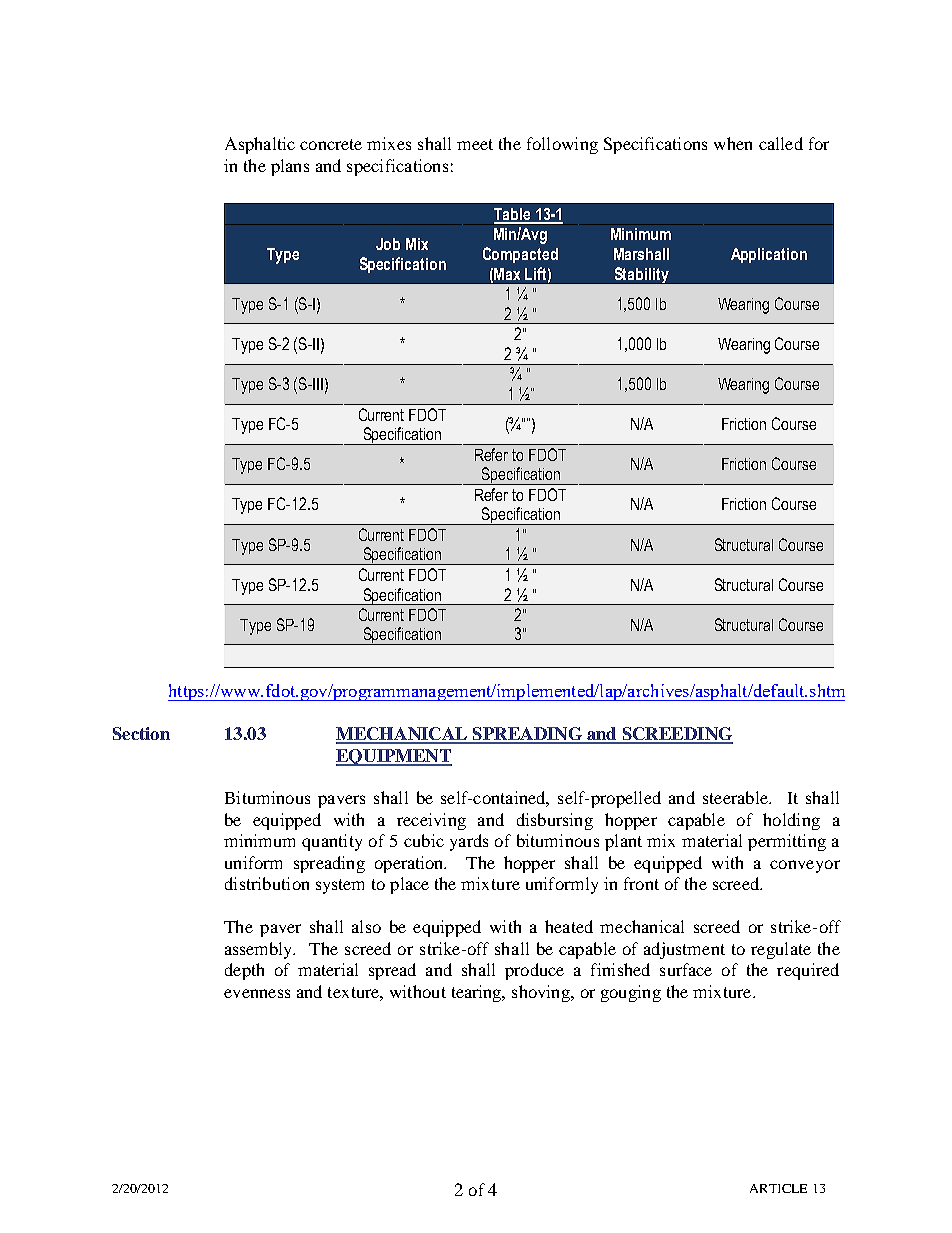  I want to click on Section, so click(141, 733).
